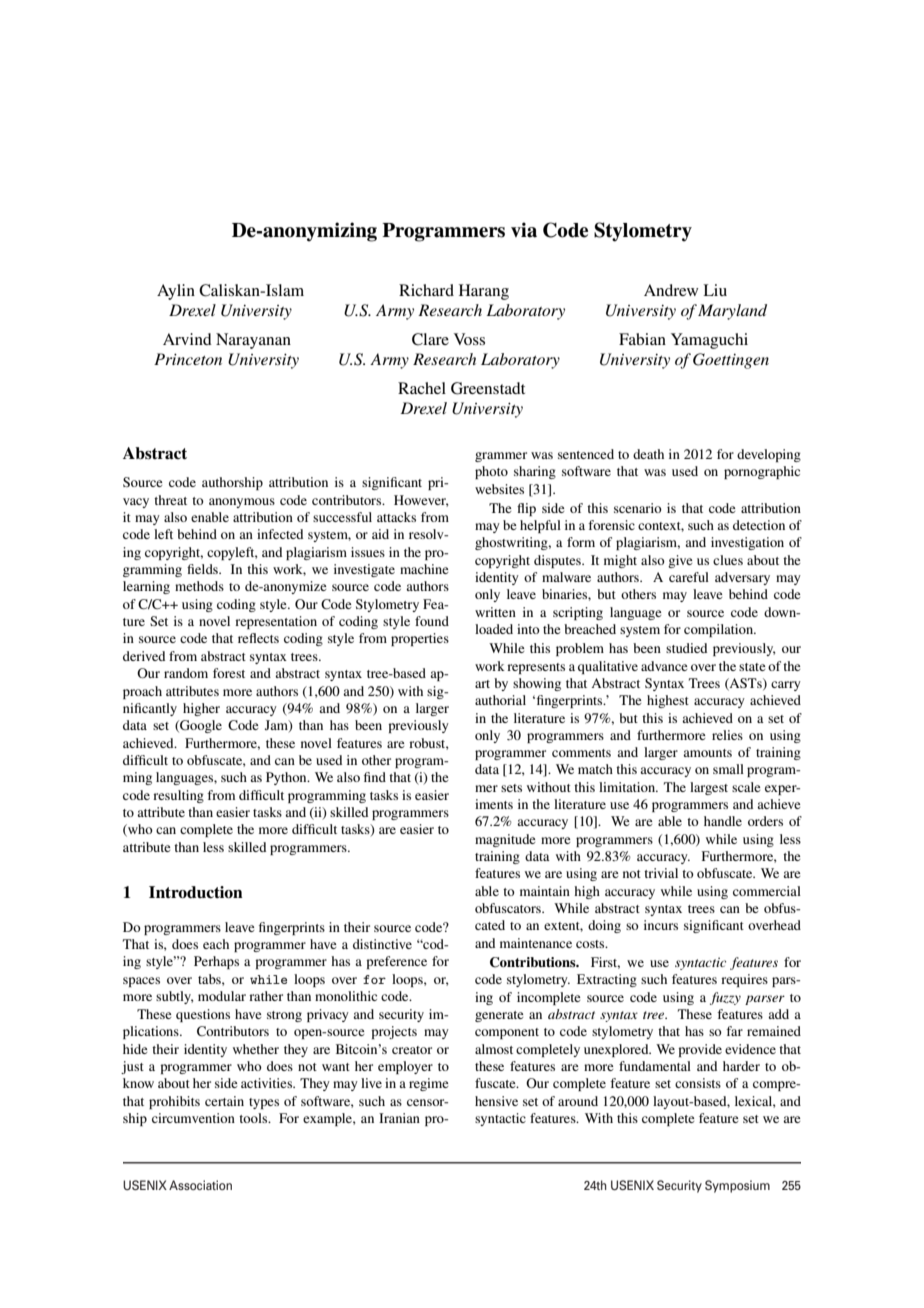  Describe the element at coordinates (200, 1185) in the screenshot. I see `Association` at that location.
